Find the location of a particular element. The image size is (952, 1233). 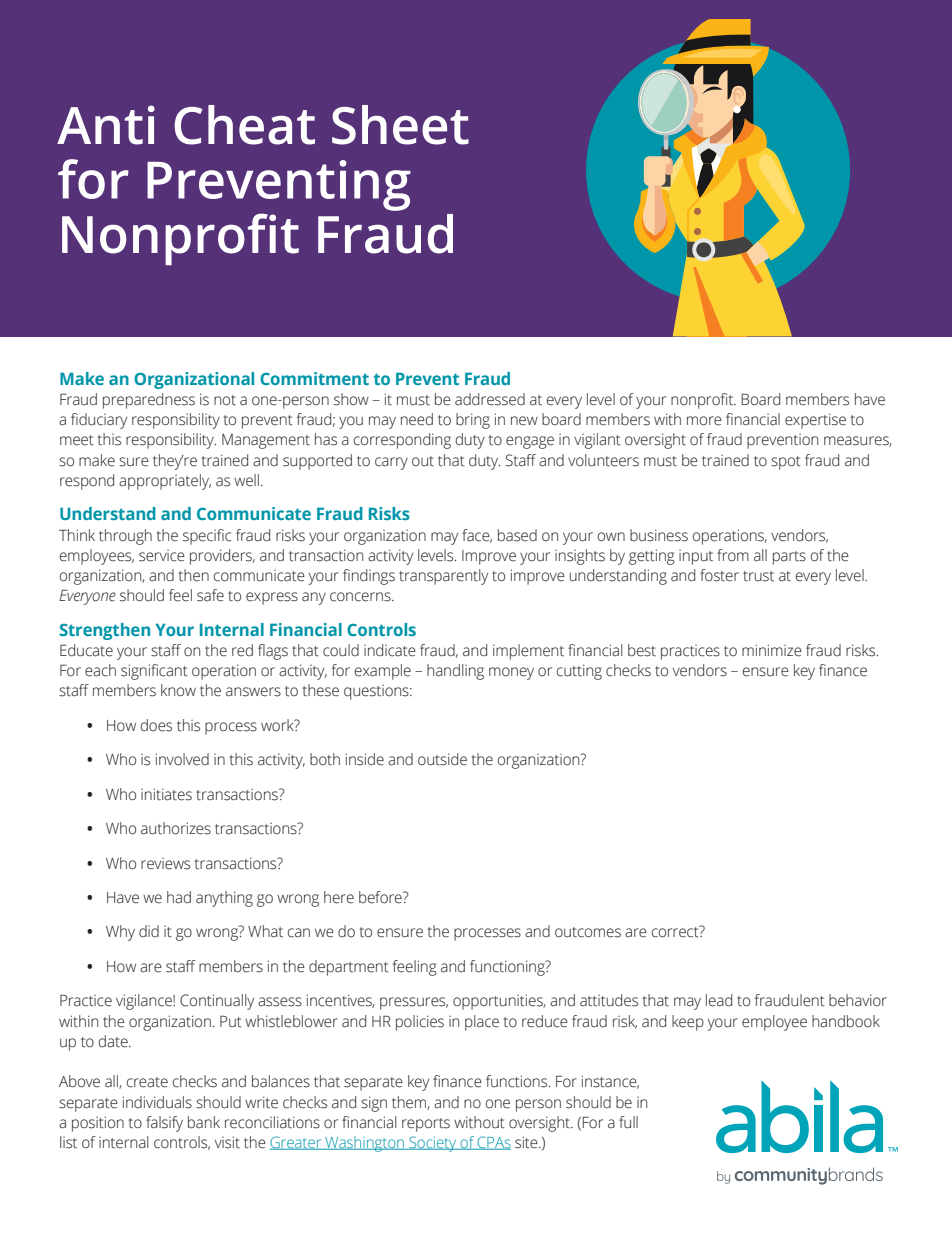

handling is located at coordinates (455, 672).
